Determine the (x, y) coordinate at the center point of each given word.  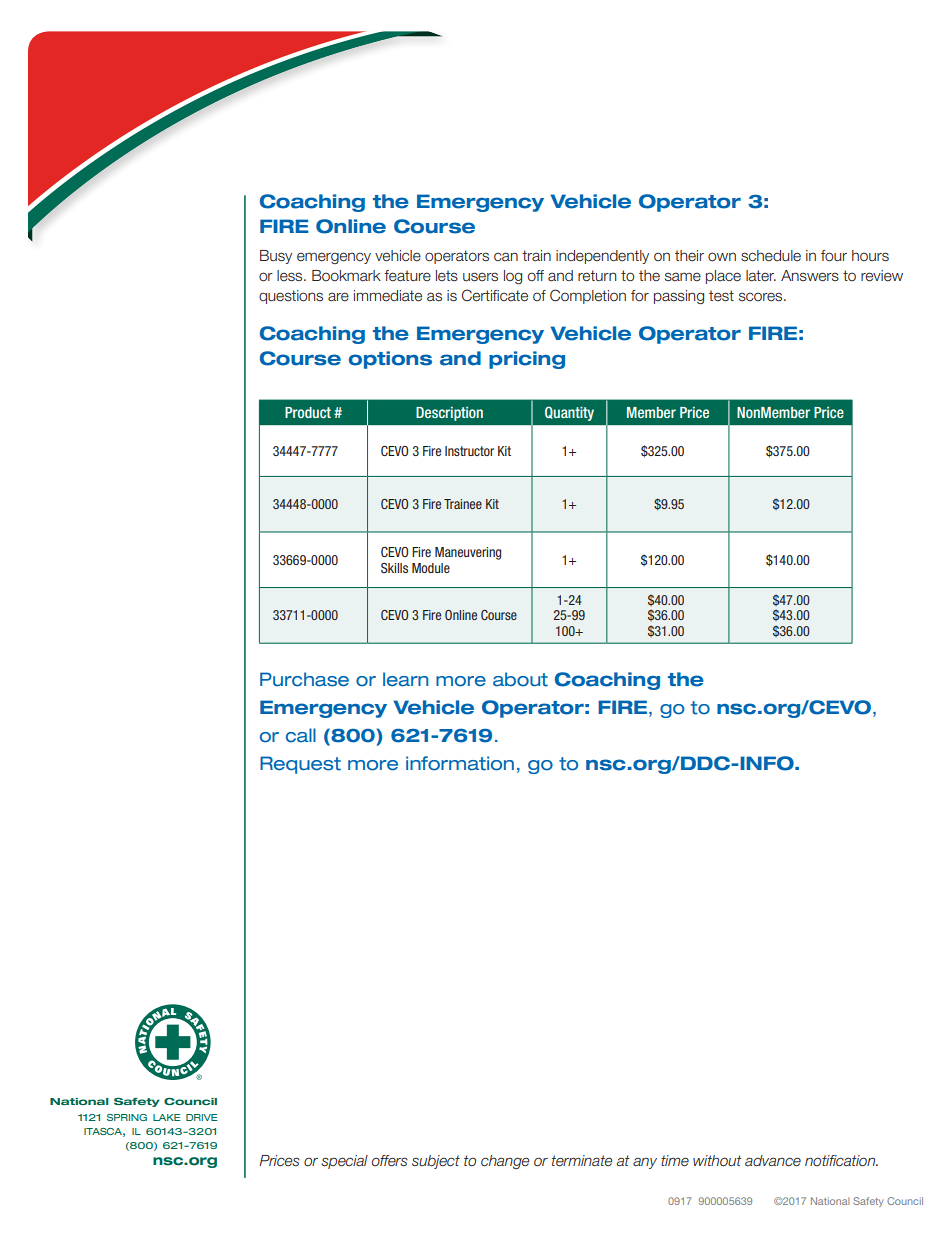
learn (405, 679)
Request (300, 765)
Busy (276, 257)
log (513, 277)
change (505, 1162)
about (520, 679)
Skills (394, 568)
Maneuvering (468, 553)
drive (202, 1117)
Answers (810, 276)
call (301, 735)
